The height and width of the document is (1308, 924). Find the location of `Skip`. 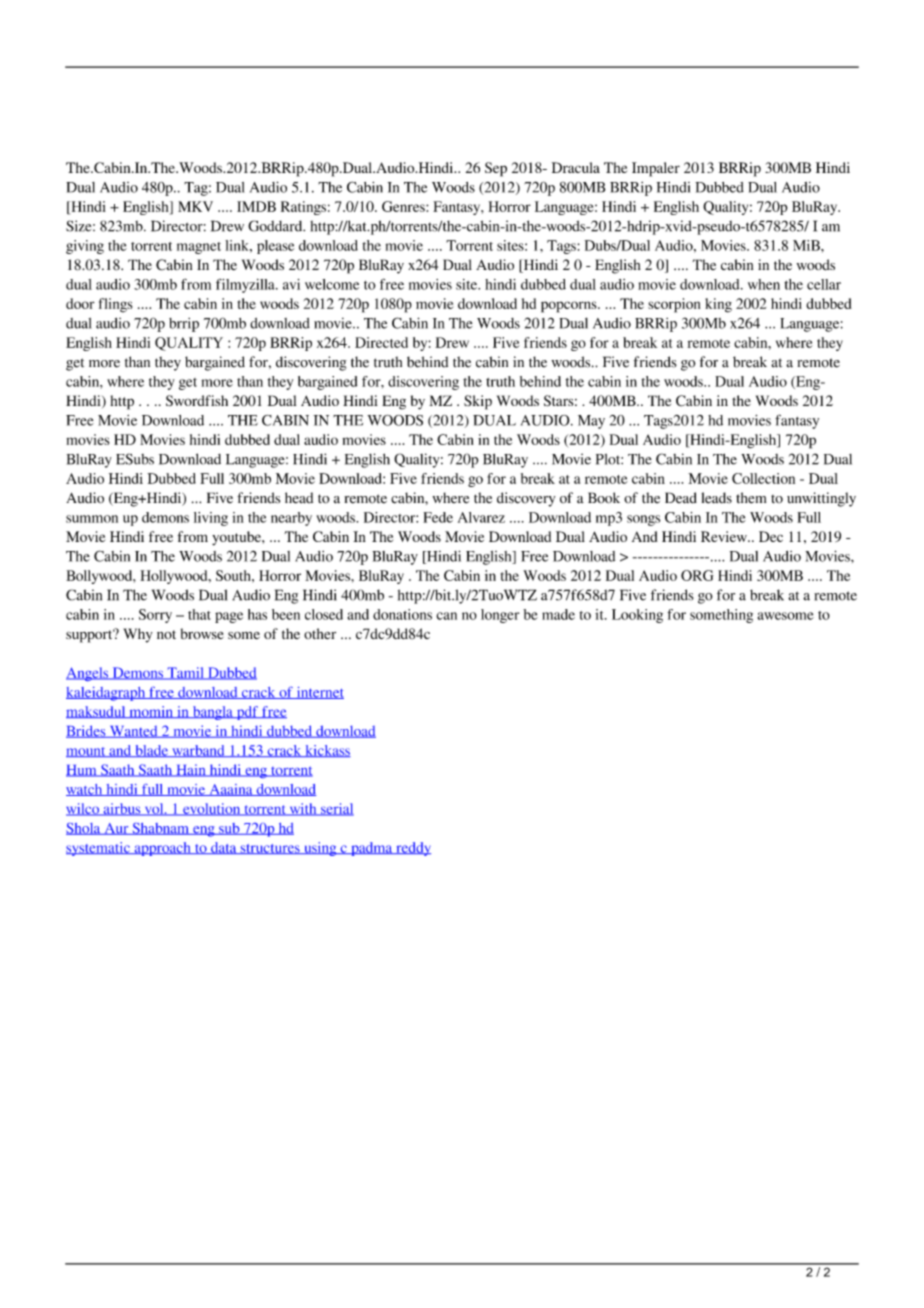

Skip is located at coordinates (478, 402).
